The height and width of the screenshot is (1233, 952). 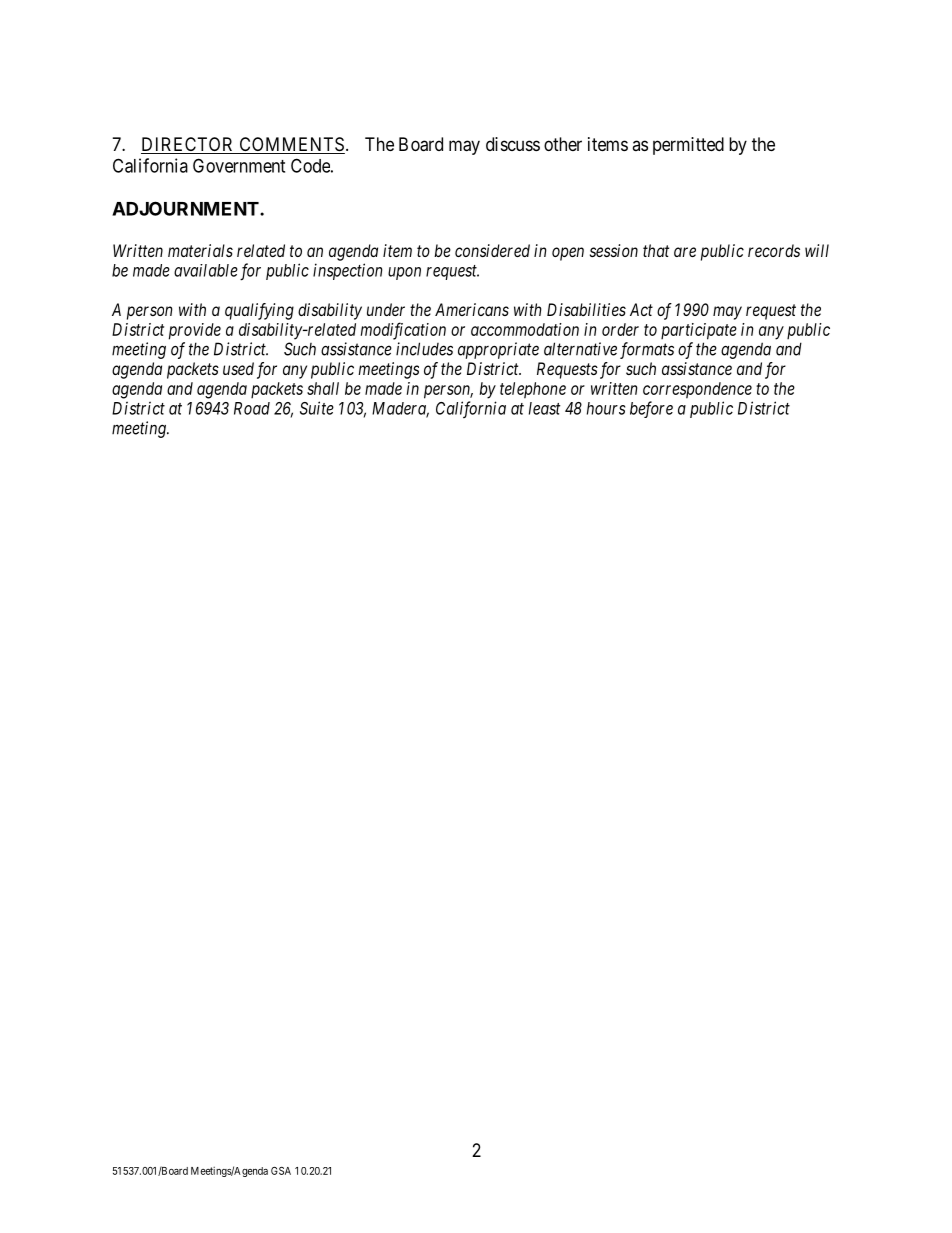 What do you see at coordinates (606, 408) in the screenshot?
I see `hours` at bounding box center [606, 408].
